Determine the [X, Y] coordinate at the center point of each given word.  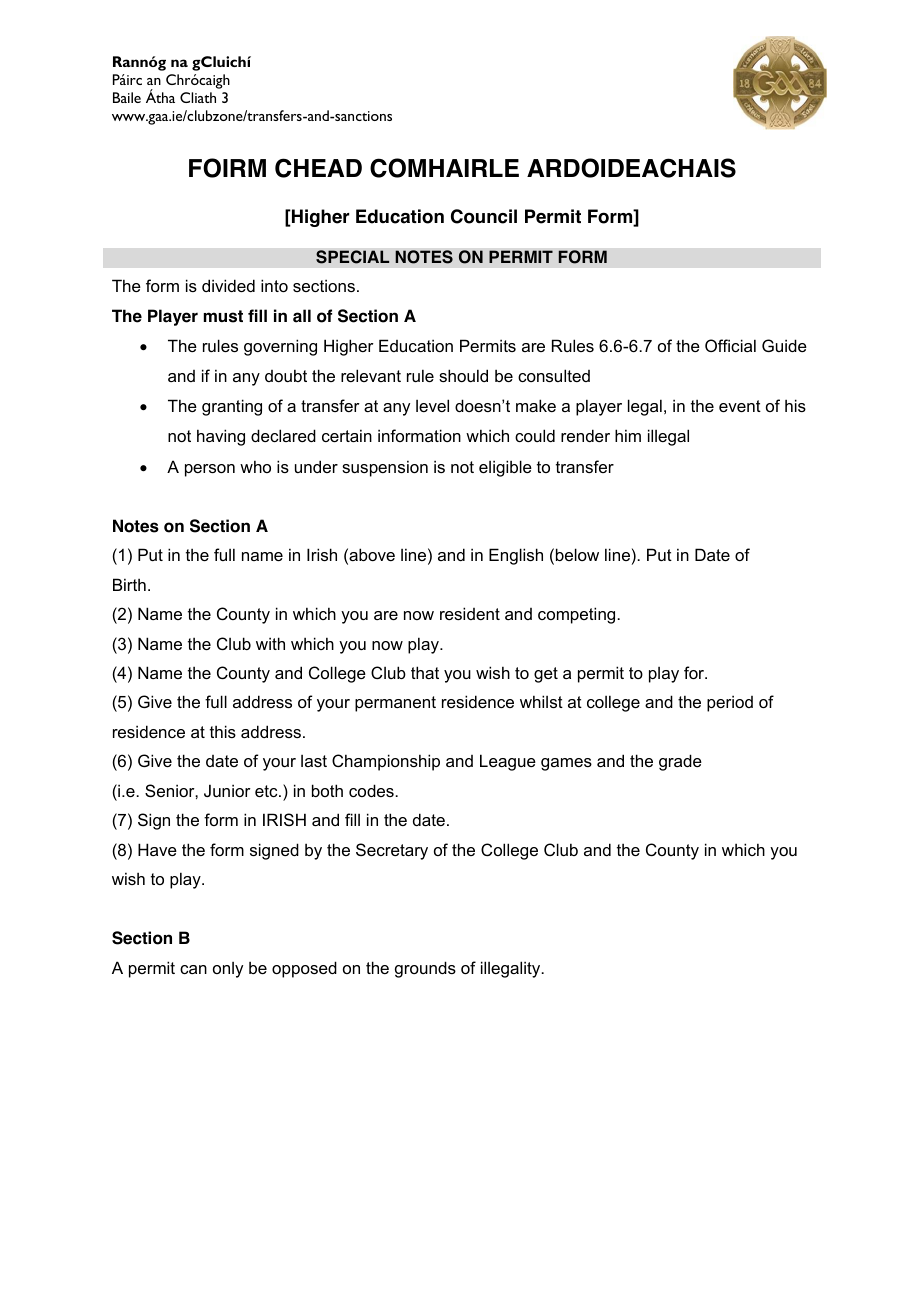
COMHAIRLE [444, 168]
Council [484, 216]
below [577, 554]
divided [228, 285]
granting [232, 407]
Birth [129, 584]
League [508, 762]
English [516, 556]
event [740, 406]
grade [680, 762]
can [193, 969]
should [463, 375]
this [223, 731]
